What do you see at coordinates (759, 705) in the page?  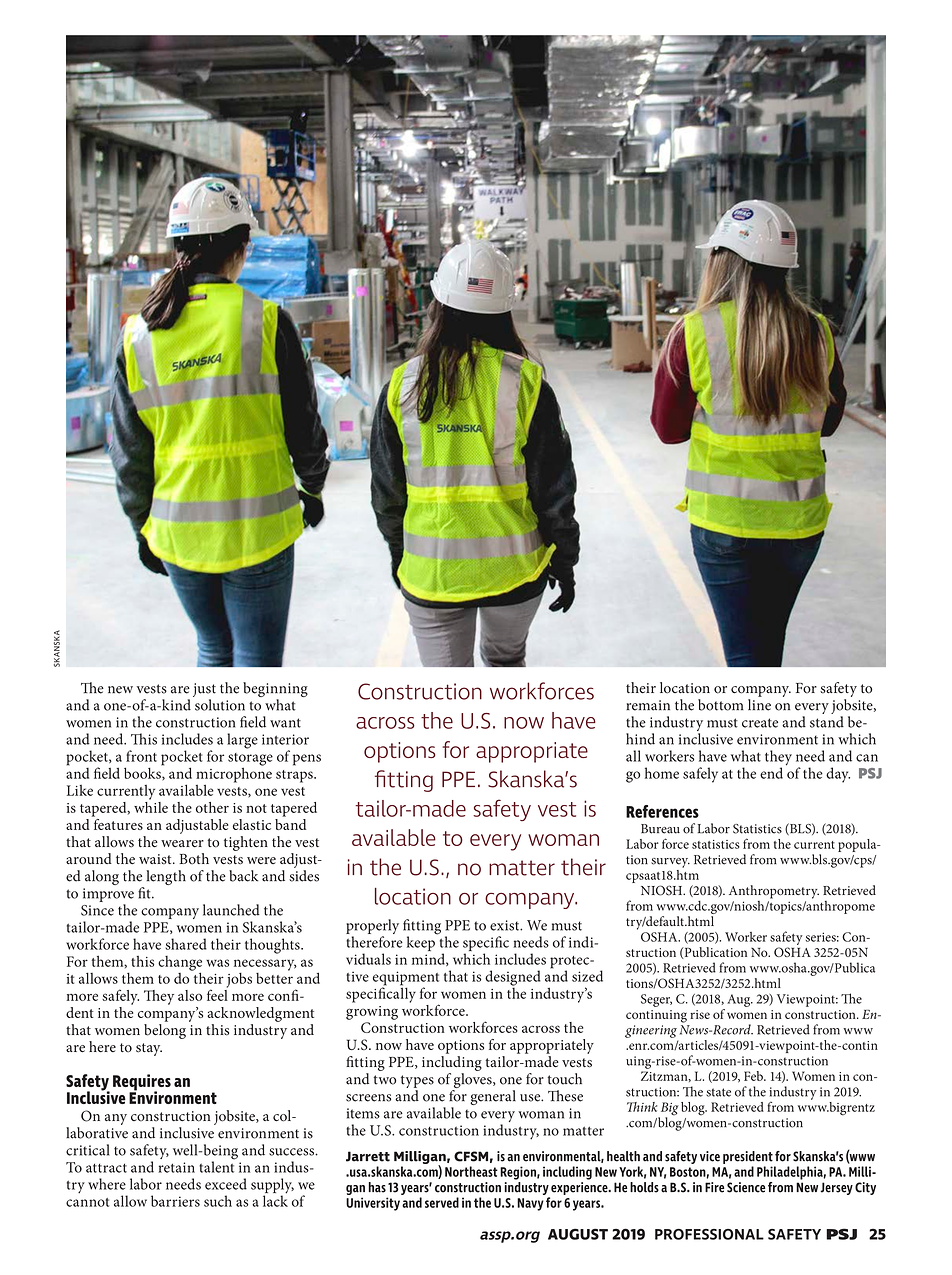 I see `line` at bounding box center [759, 705].
